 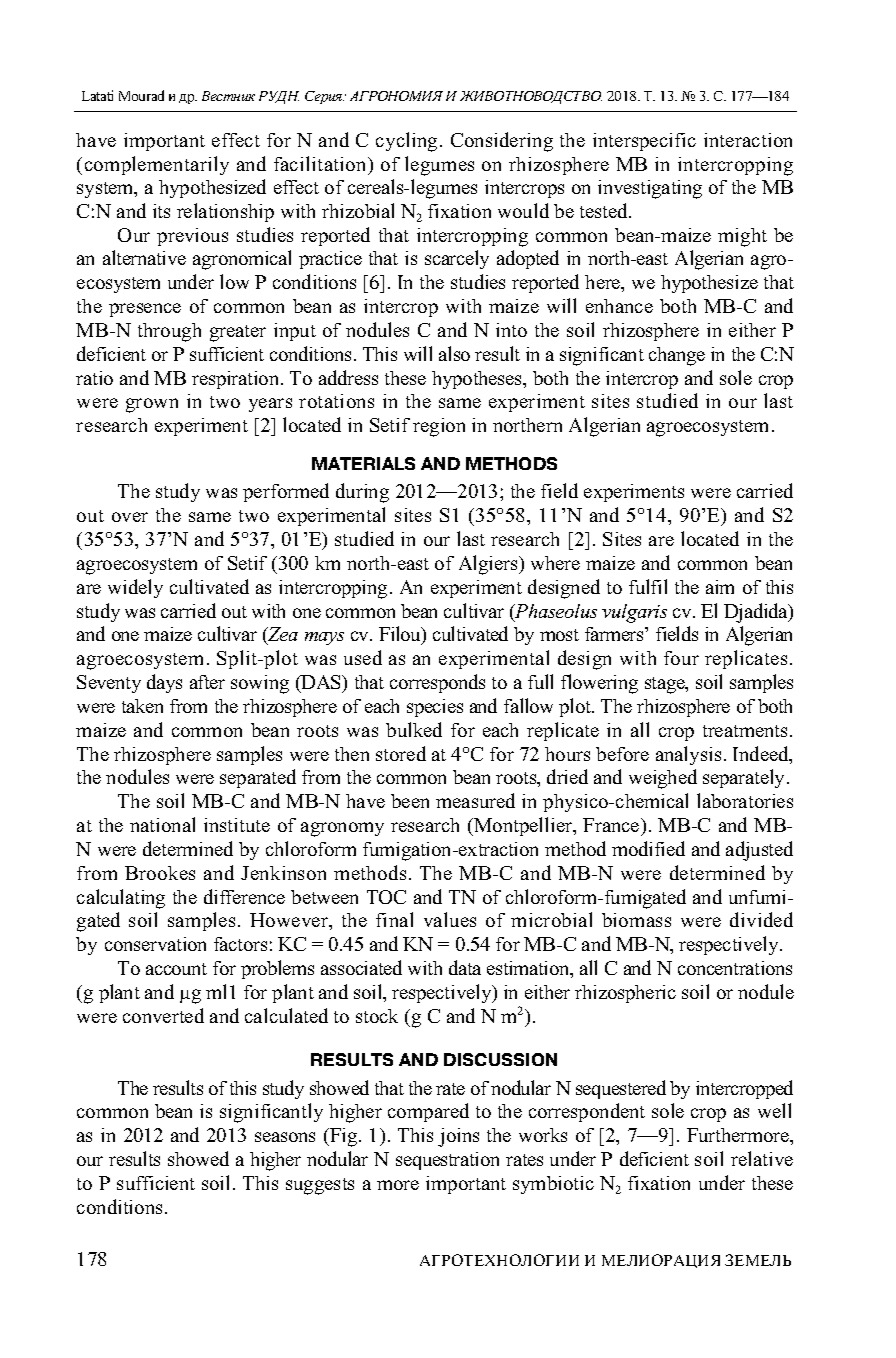 What do you see at coordinates (406, 142) in the image?
I see `cycling` at bounding box center [406, 142].
